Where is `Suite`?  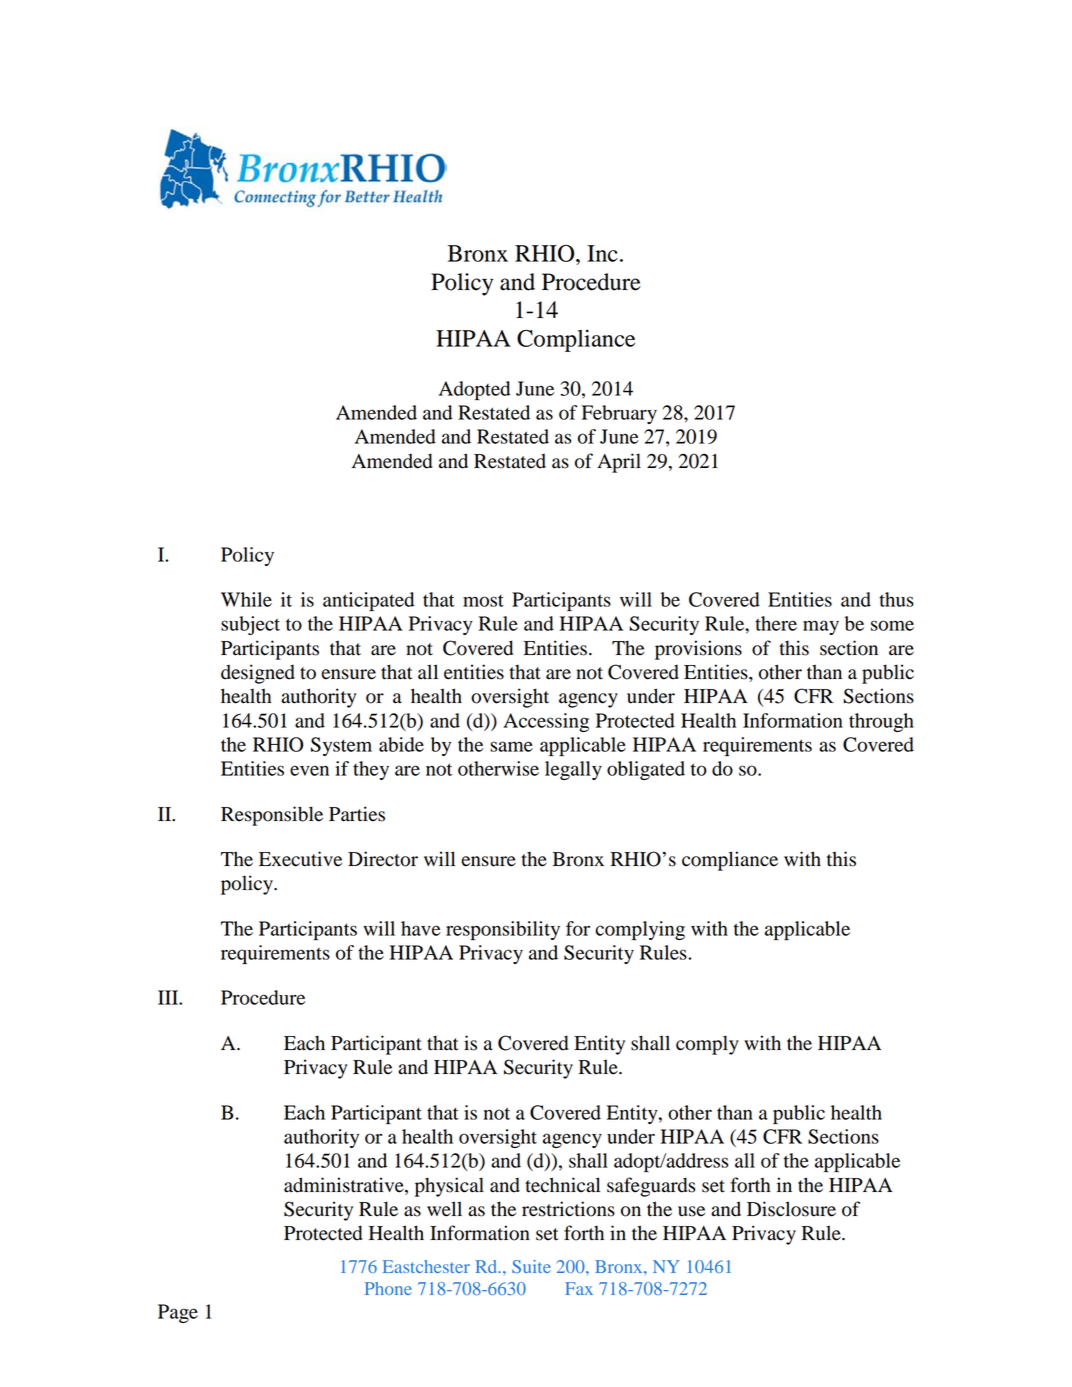
Suite is located at coordinates (531, 1266).
